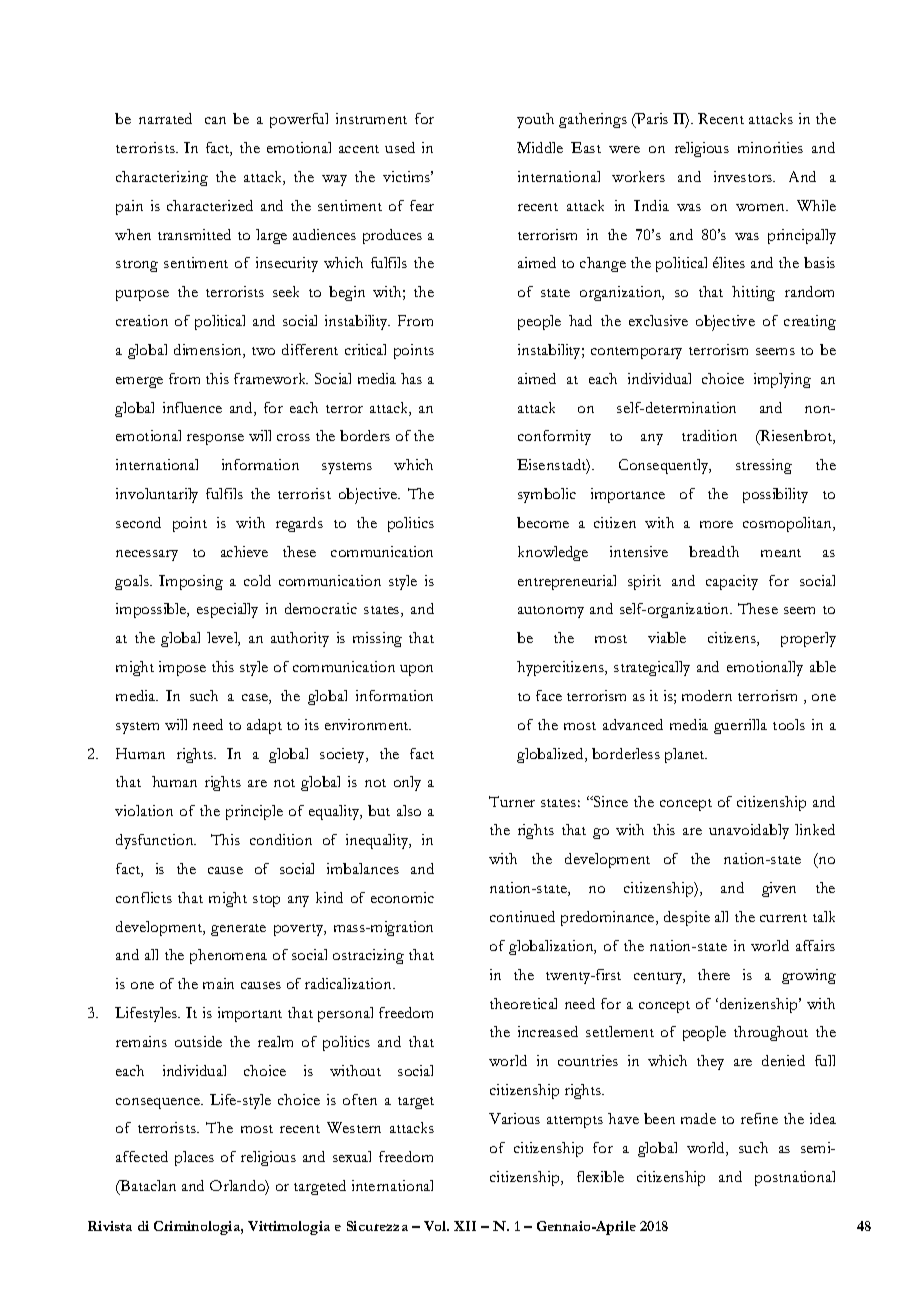  What do you see at coordinates (553, 553) in the screenshot?
I see `knowledge` at bounding box center [553, 553].
